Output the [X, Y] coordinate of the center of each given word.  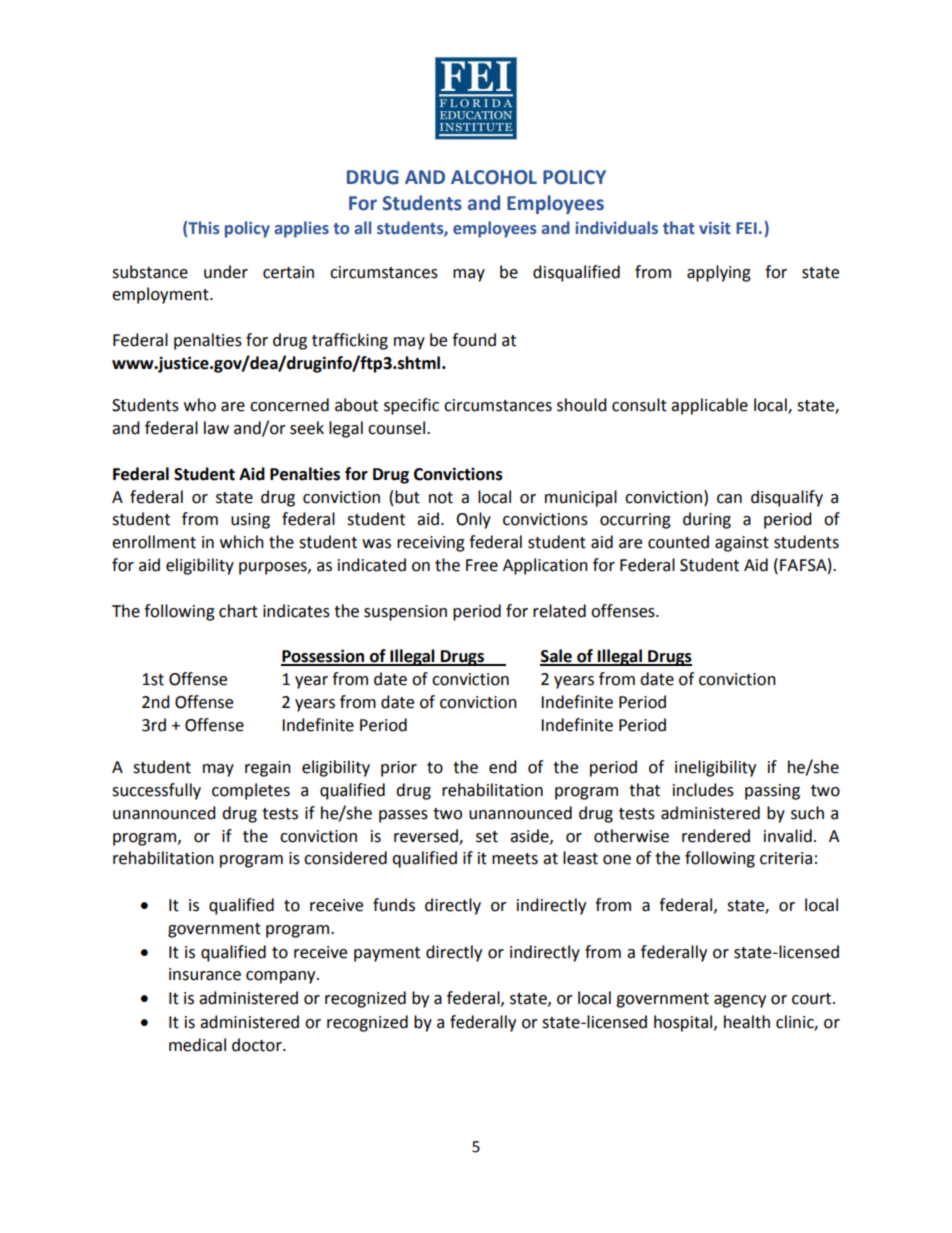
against [742, 544]
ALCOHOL [494, 177]
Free [482, 565]
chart [238, 611]
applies [301, 229]
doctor [258, 1045]
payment [387, 954]
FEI [746, 228]
